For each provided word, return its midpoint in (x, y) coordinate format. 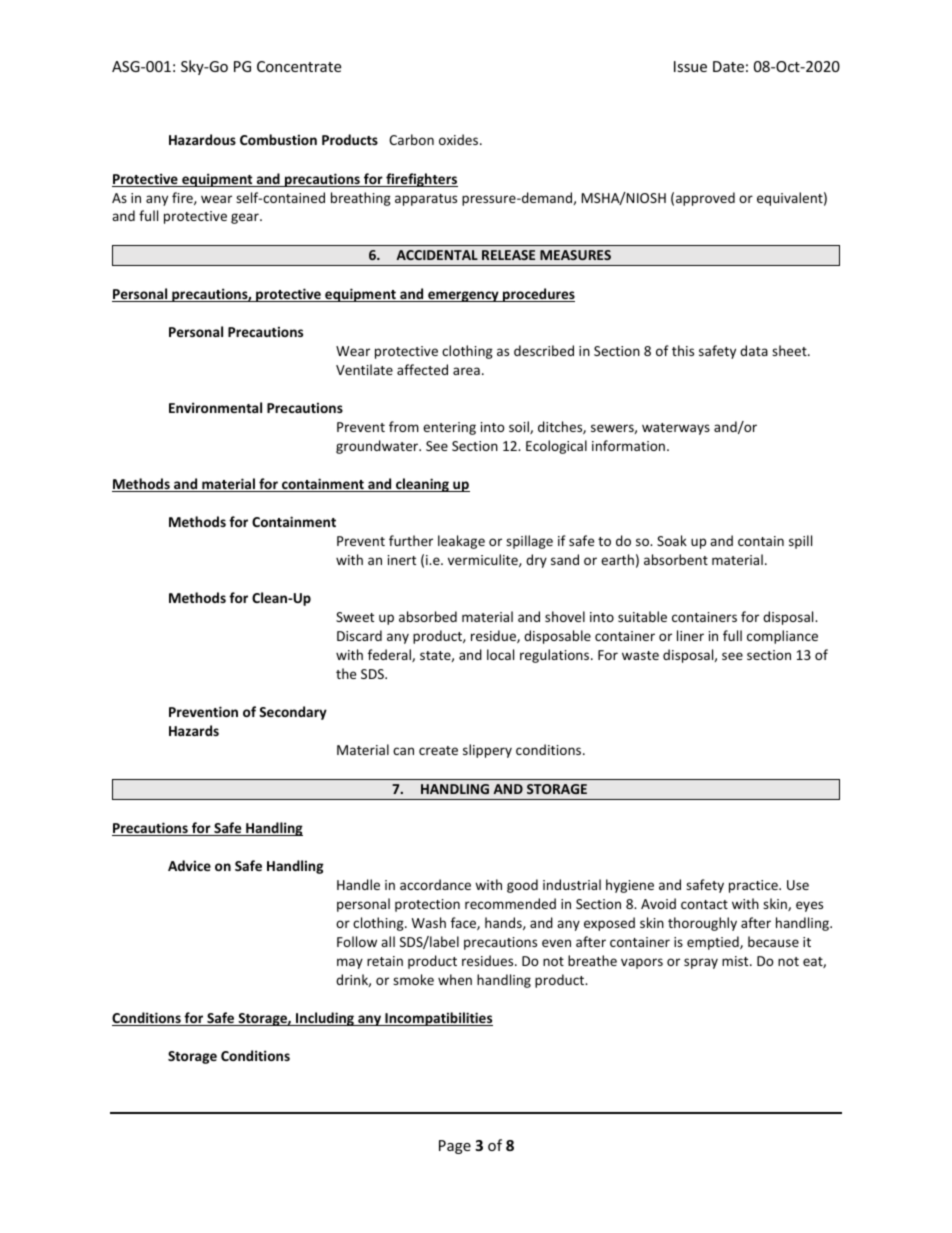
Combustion (278, 139)
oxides (460, 139)
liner (690, 635)
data (754, 350)
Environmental (215, 407)
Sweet (355, 617)
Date (728, 66)
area (466, 371)
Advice (189, 865)
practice (754, 886)
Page (455, 1147)
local (500, 654)
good (522, 886)
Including (325, 1019)
